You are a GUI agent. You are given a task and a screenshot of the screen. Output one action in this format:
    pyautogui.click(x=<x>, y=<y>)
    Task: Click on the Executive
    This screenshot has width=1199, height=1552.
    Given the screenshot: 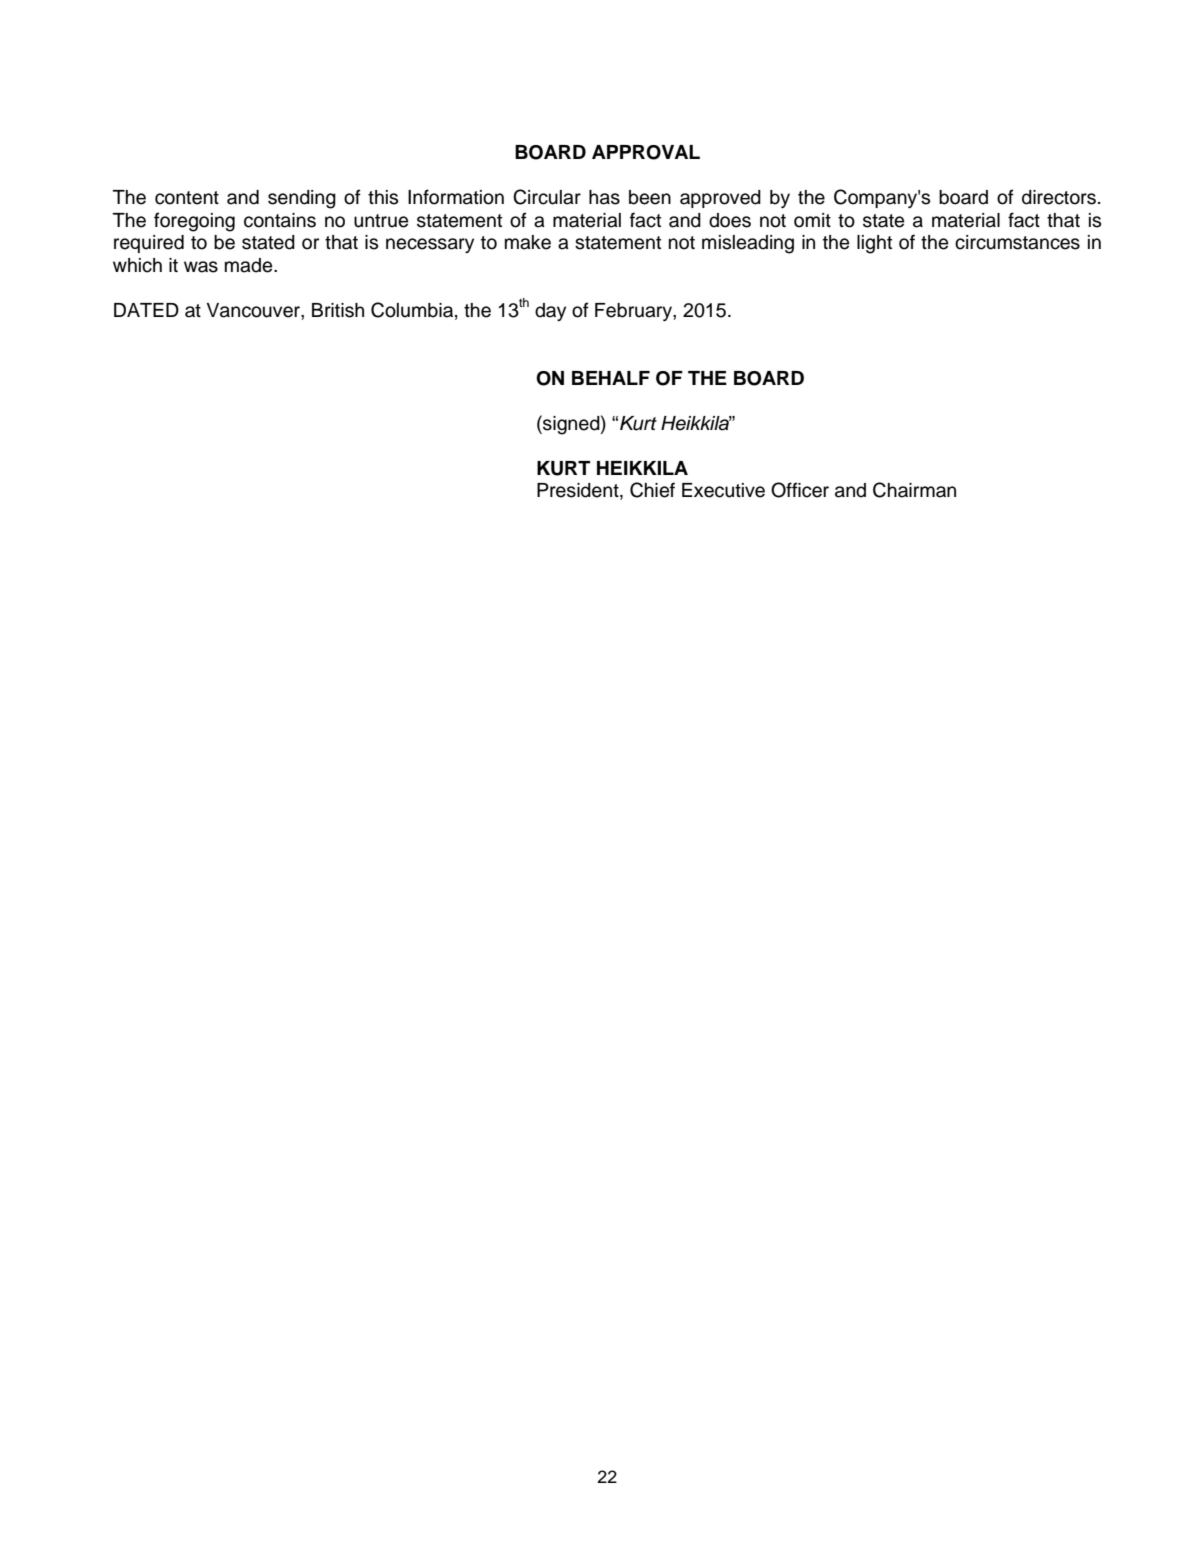 What is the action you would take?
    pyautogui.click(x=723, y=490)
